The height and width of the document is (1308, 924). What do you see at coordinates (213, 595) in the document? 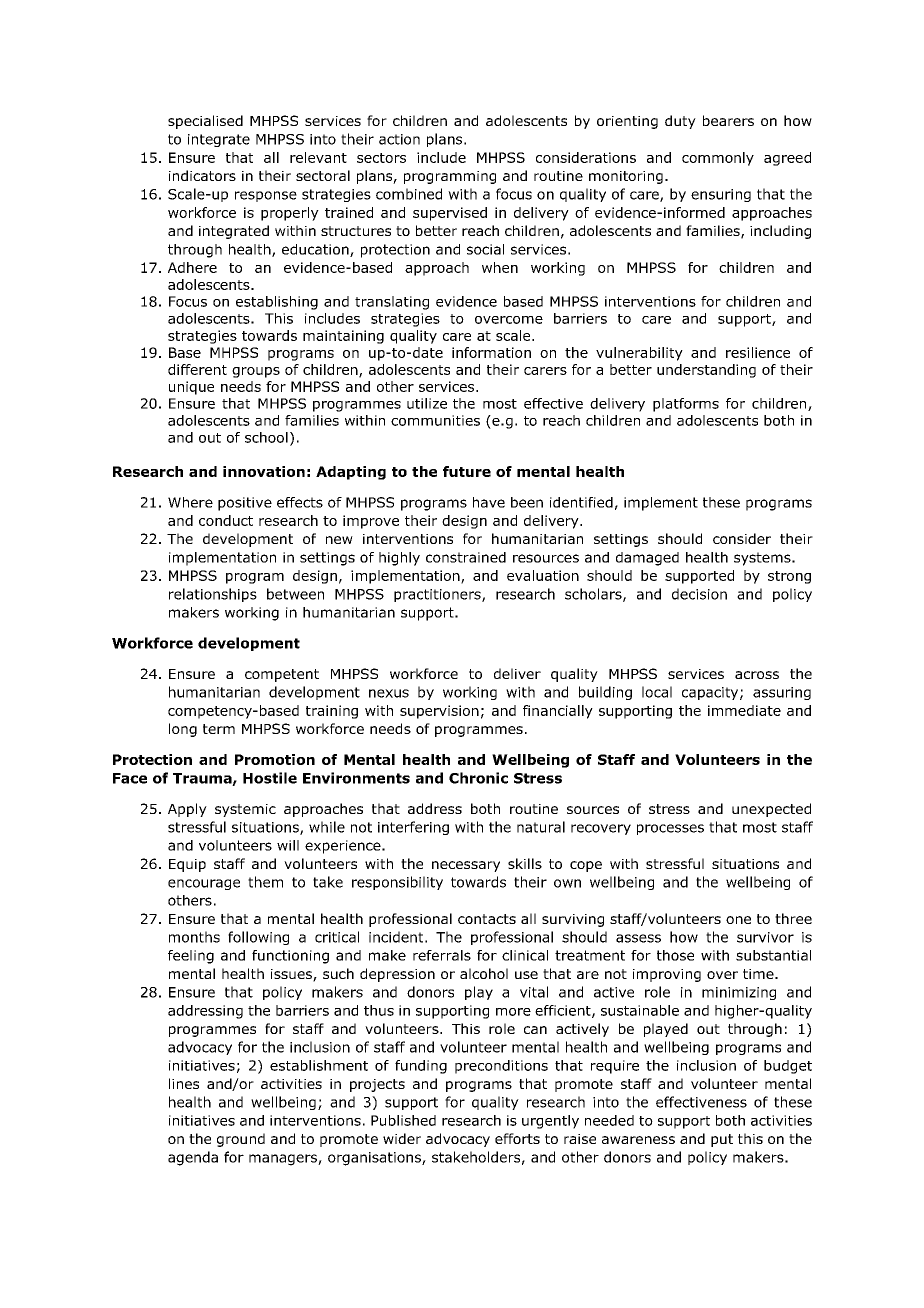
I see `relationships` at bounding box center [213, 595].
